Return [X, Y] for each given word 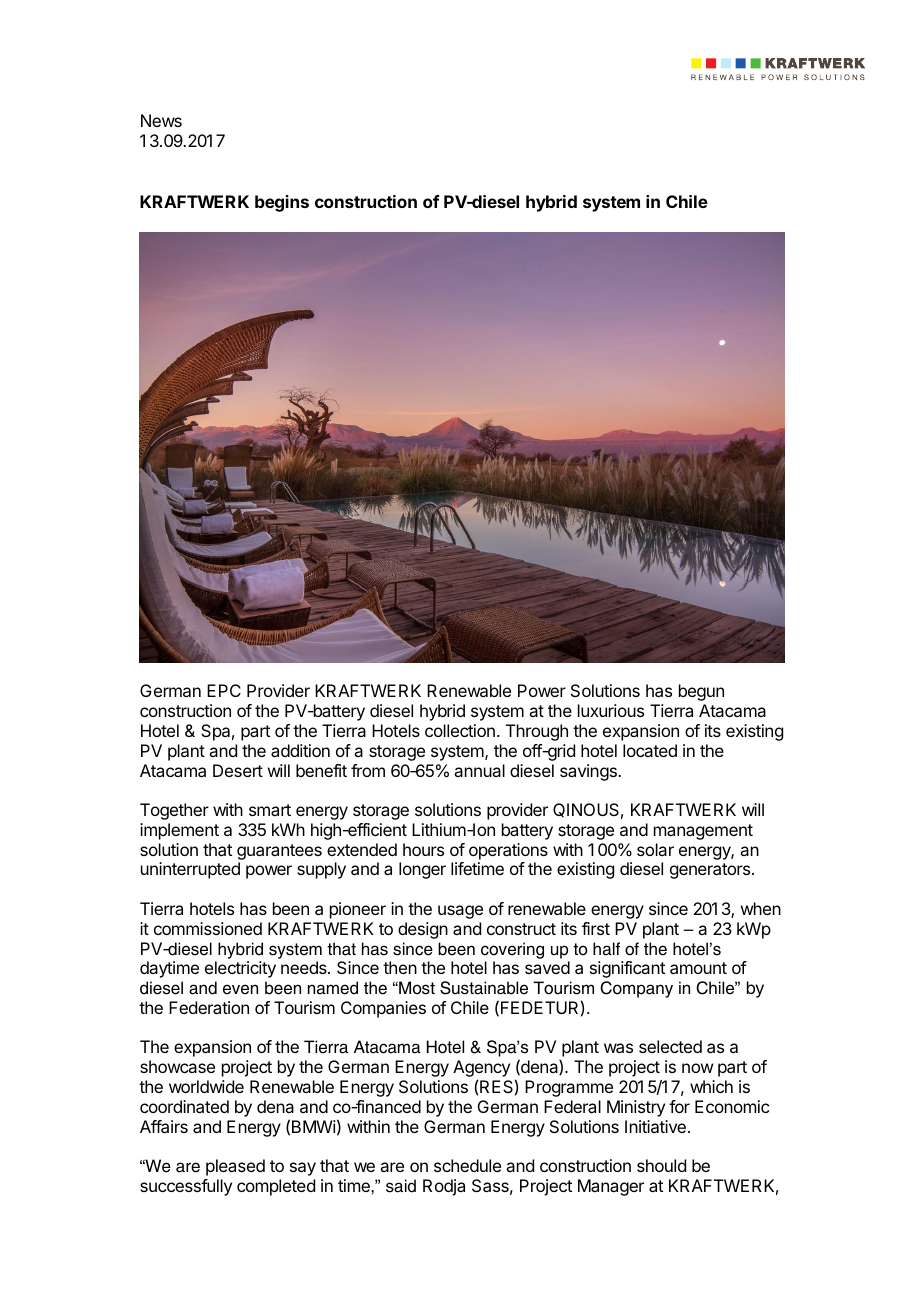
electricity [240, 969]
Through [537, 732]
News [161, 120]
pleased [235, 1167]
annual [479, 770]
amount [698, 968]
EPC [224, 690]
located [650, 750]
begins [282, 203]
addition [300, 750]
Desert [238, 770]
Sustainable [484, 988]
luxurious [611, 710]
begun [701, 692]
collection [460, 730]
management [703, 832]
